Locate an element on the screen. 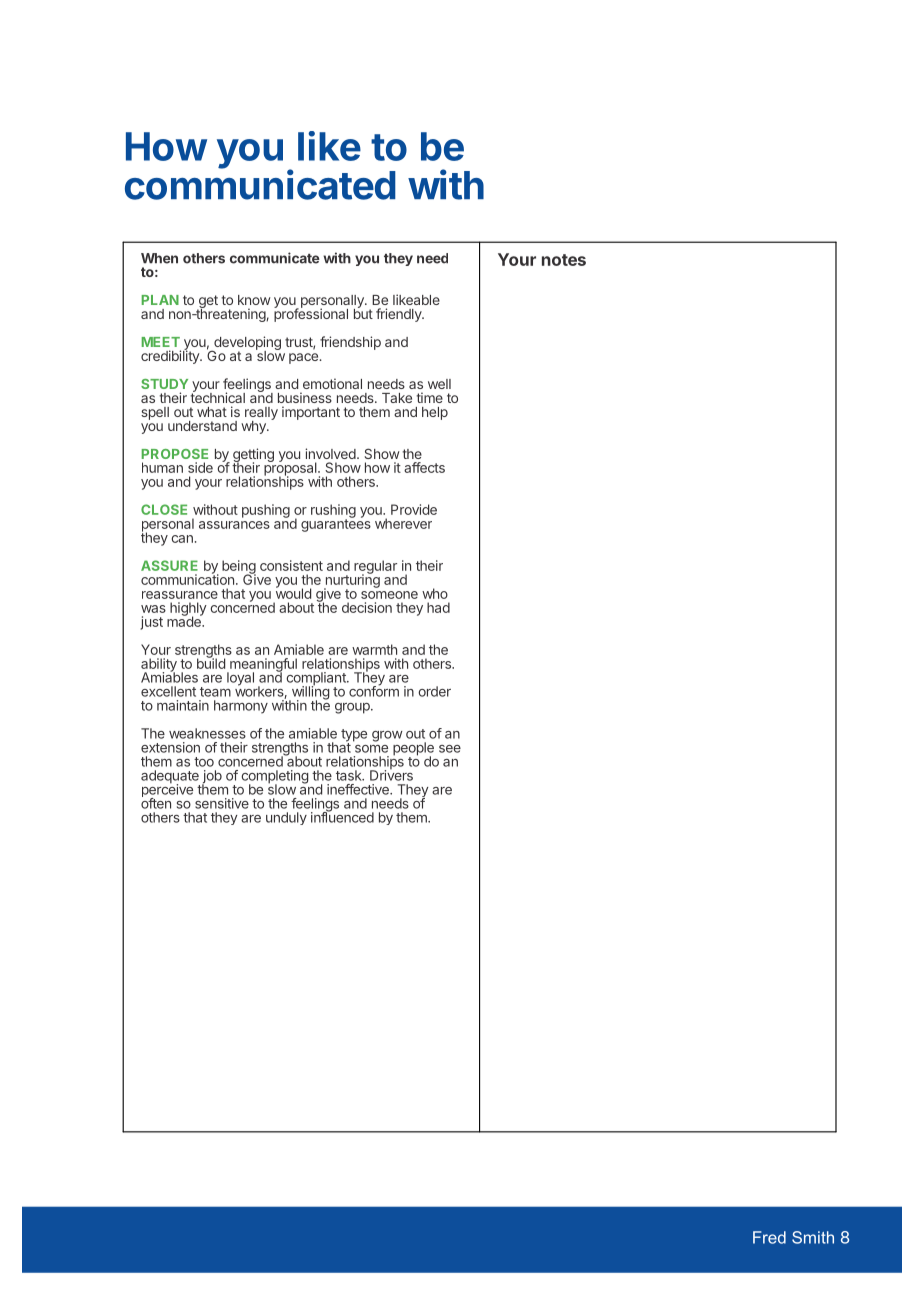  unduly is located at coordinates (286, 818).
